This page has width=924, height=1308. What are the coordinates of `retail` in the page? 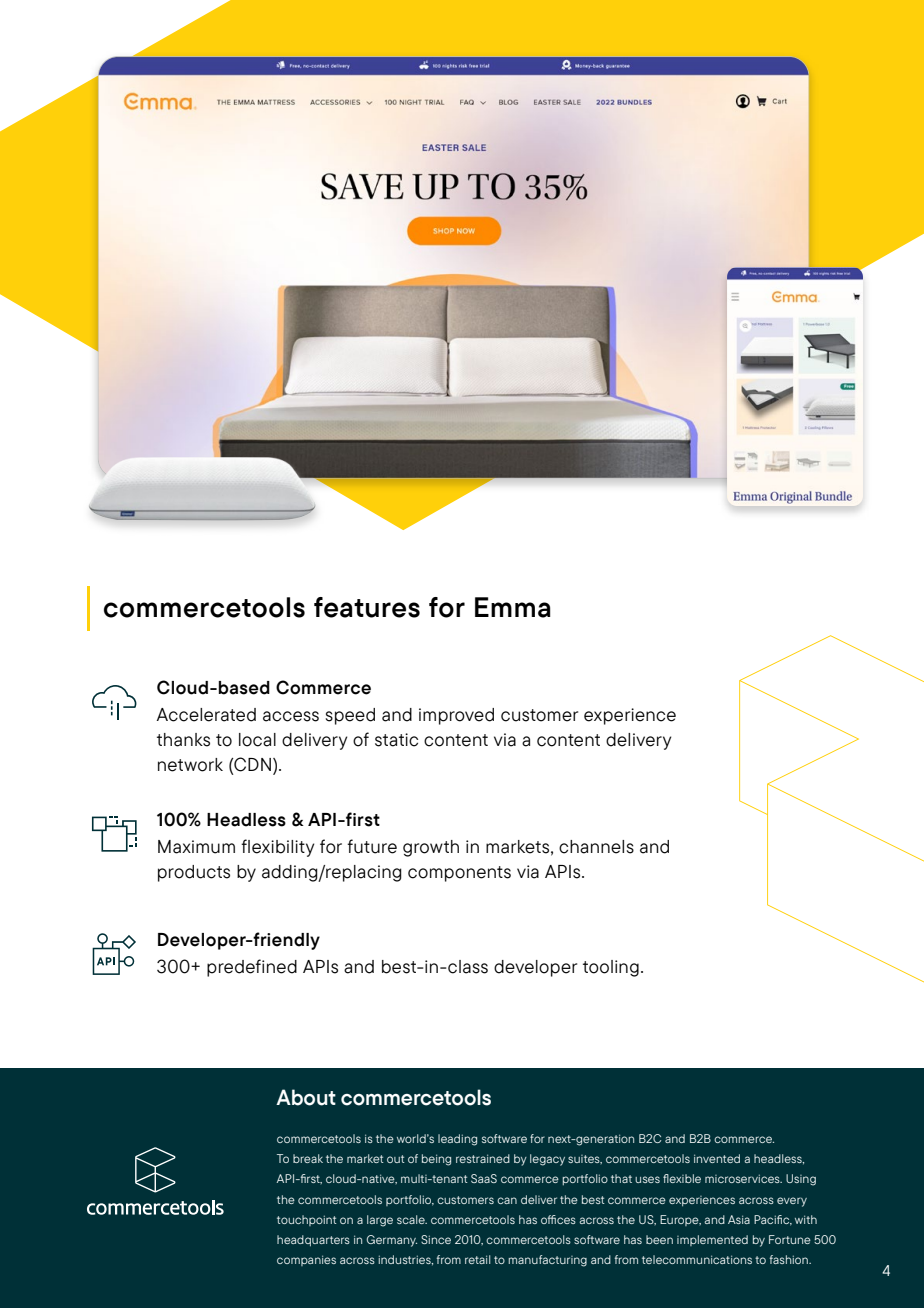 It's located at (477, 1259).
